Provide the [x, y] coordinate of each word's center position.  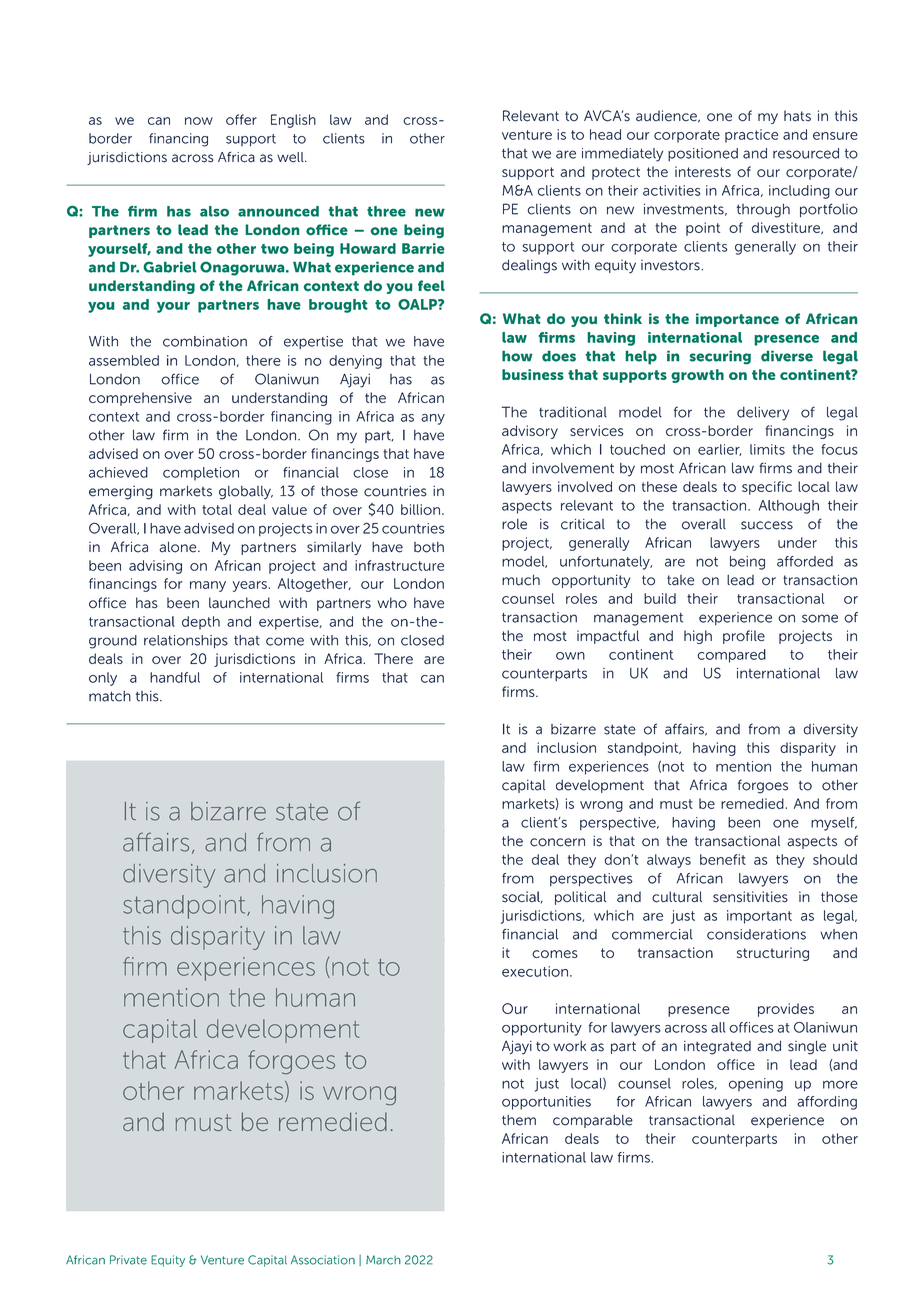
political [580, 898]
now [199, 121]
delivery [763, 414]
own [570, 656]
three [386, 211]
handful [175, 677]
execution [535, 971]
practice [751, 136]
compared [731, 656]
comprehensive [140, 399]
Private [128, 1260]
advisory [530, 432]
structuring [773, 954]
